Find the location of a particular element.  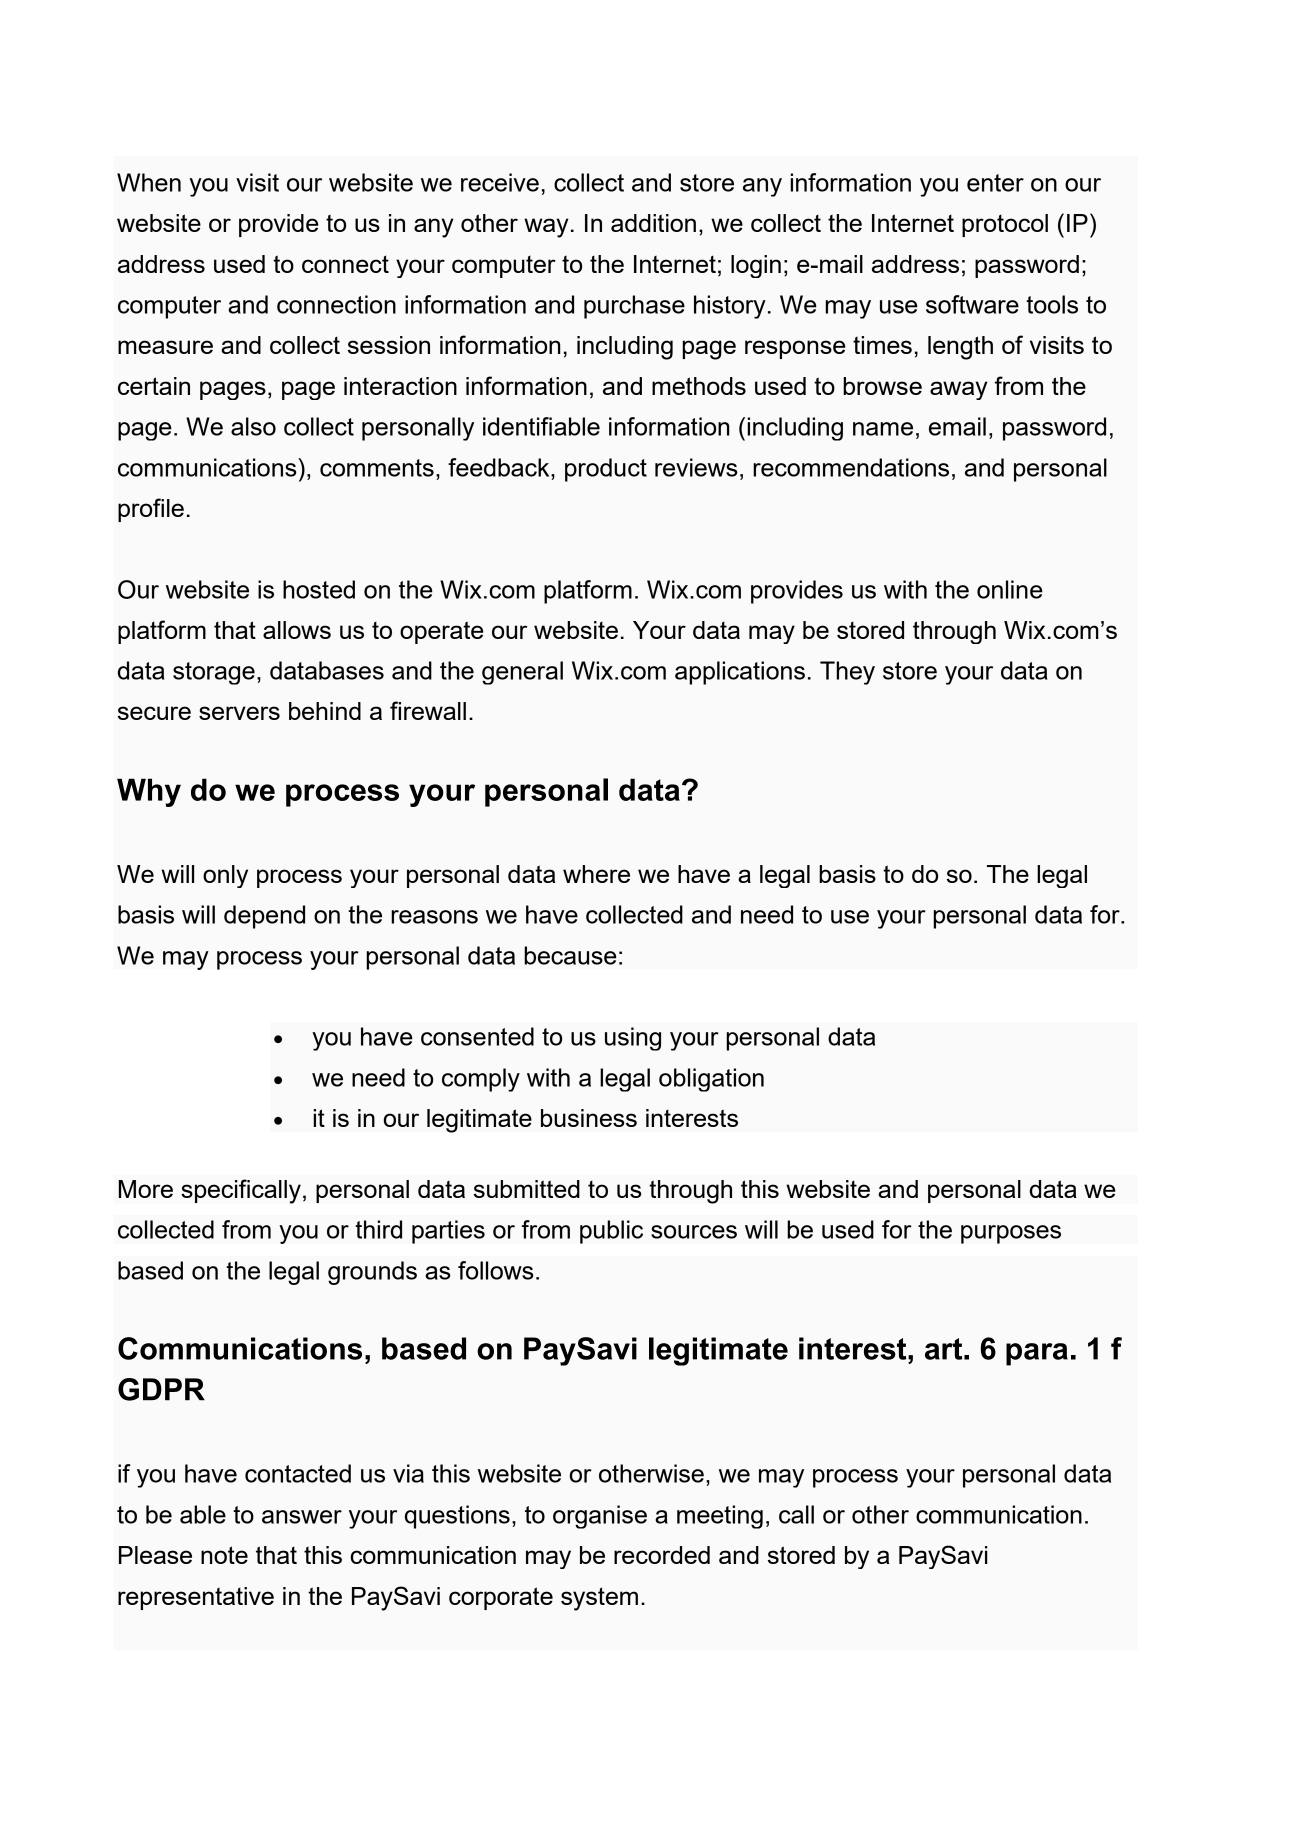

organise is located at coordinates (600, 1517).
